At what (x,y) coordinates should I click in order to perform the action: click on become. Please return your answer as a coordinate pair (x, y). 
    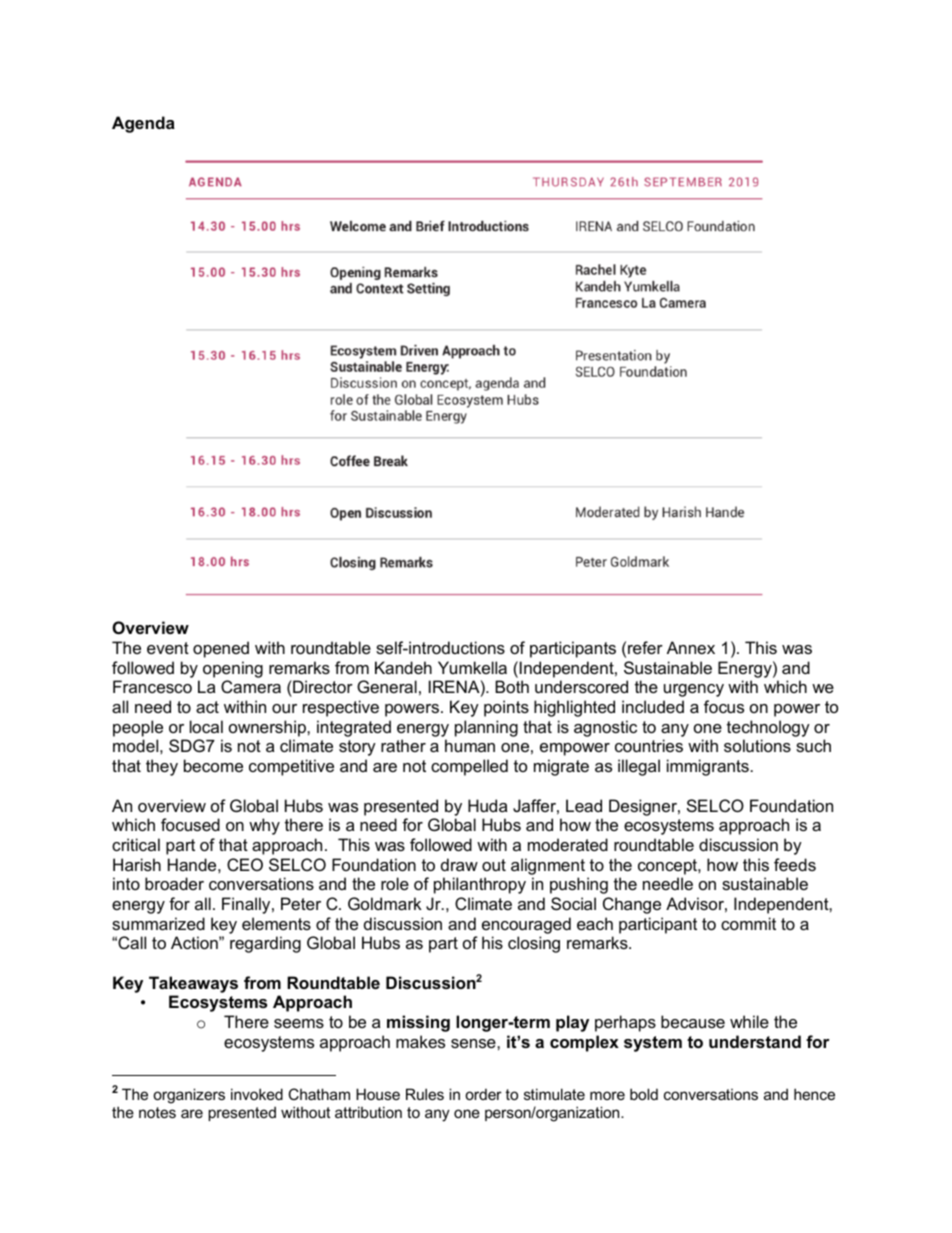
    Looking at the image, I should click on (213, 765).
